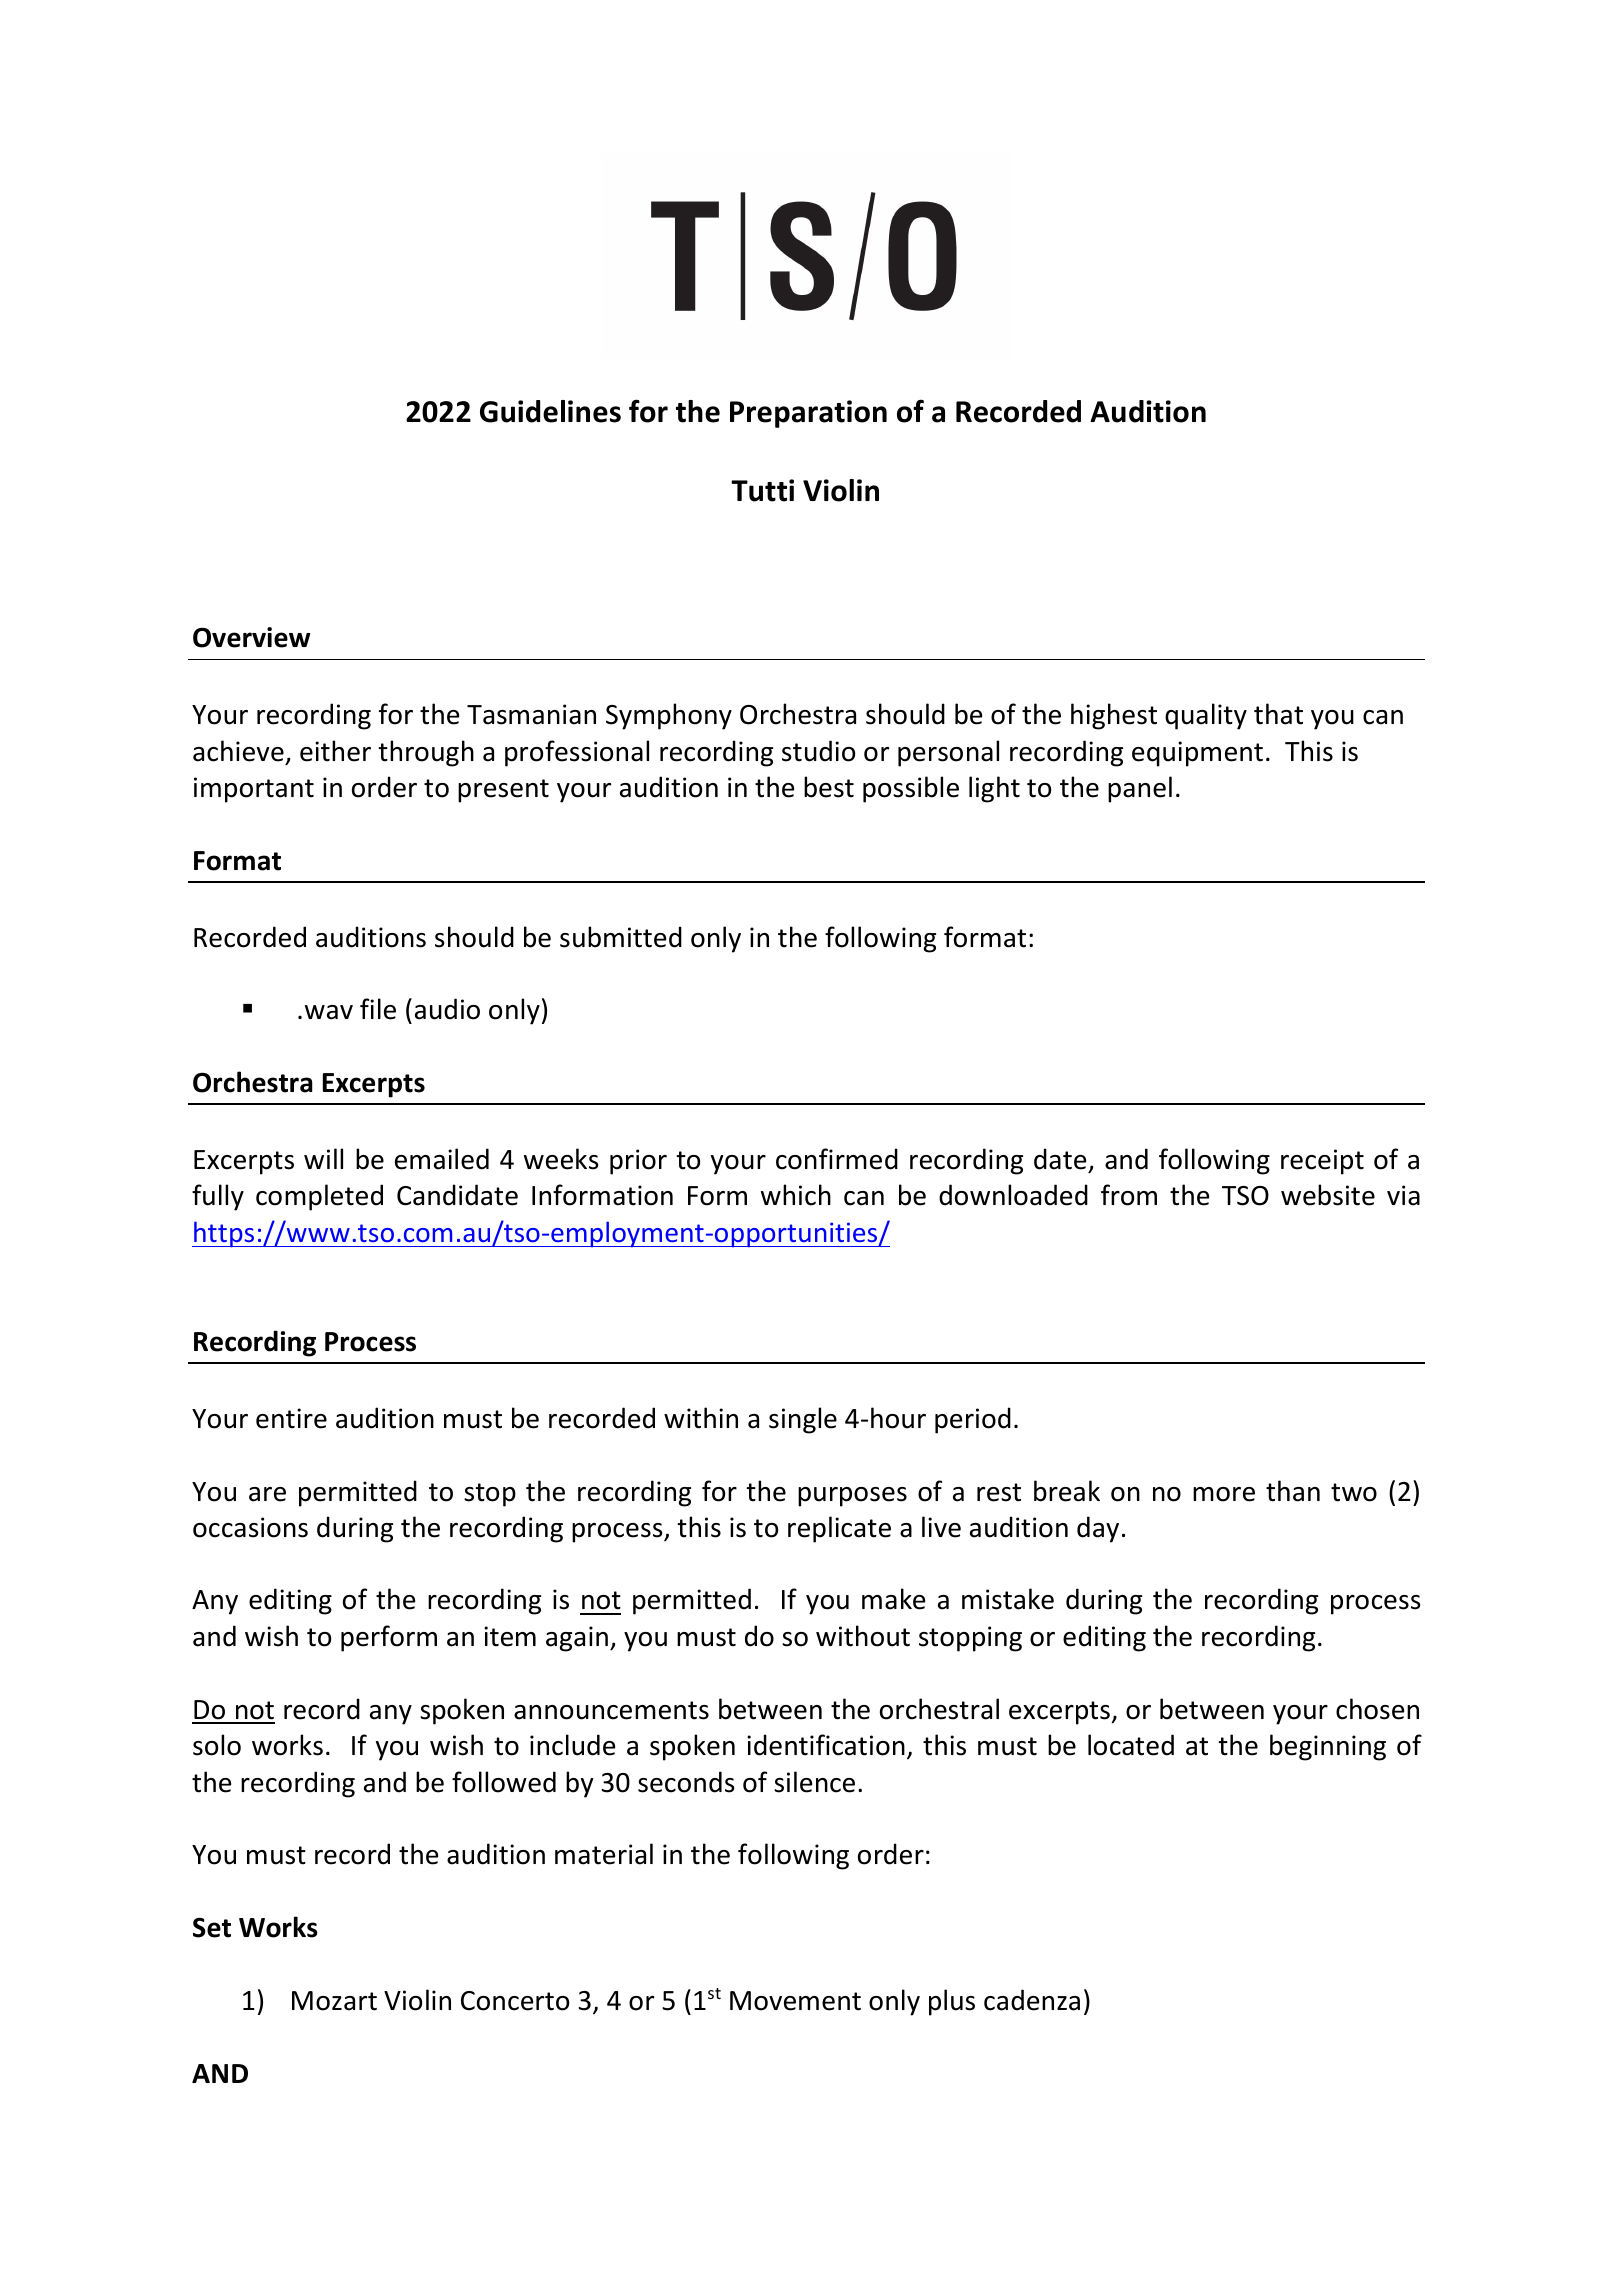 Image resolution: width=1613 pixels, height=2281 pixels. Describe the element at coordinates (334, 2001) in the screenshot. I see `Mozart` at that location.
